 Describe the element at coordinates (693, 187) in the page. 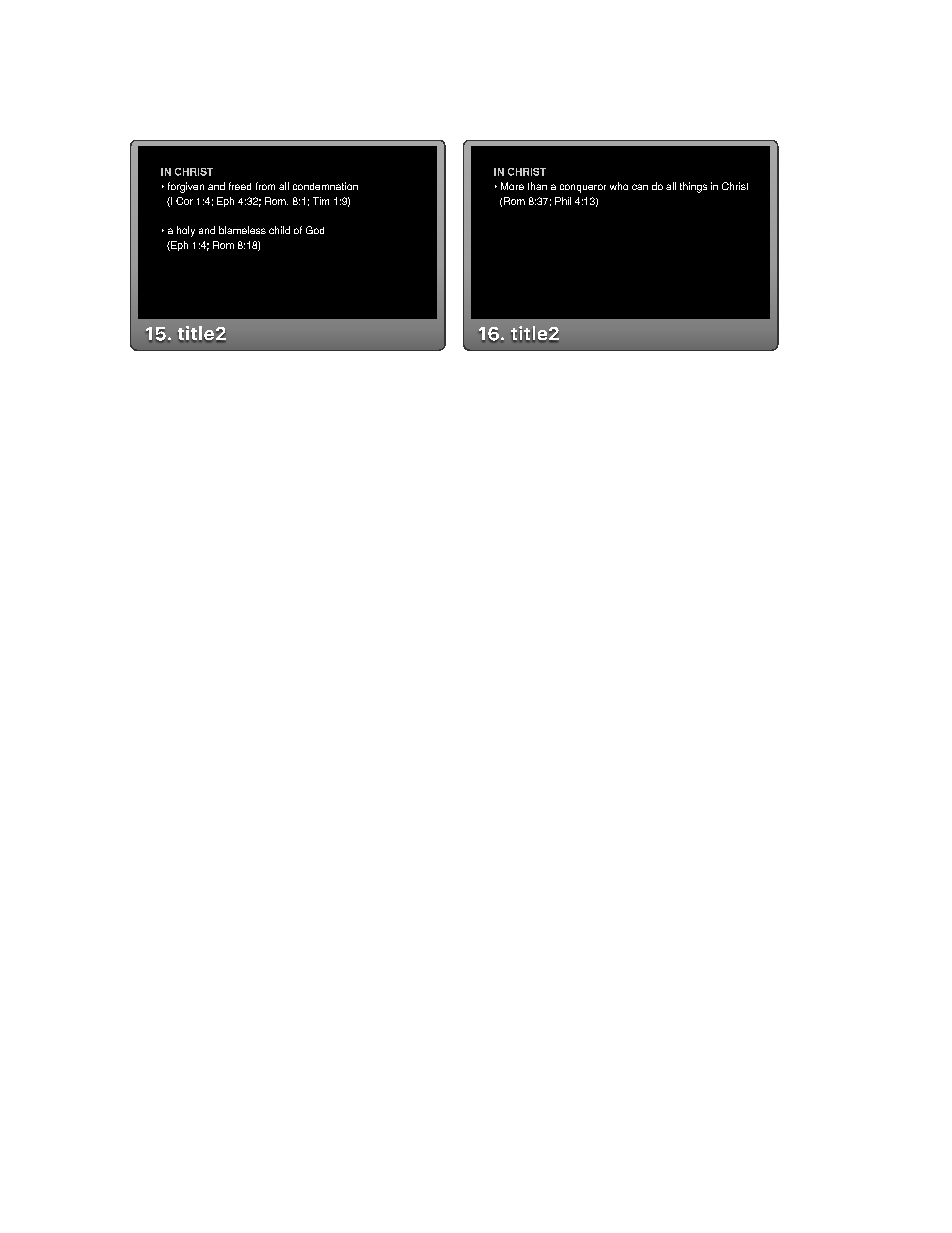

I see `things` at that location.
